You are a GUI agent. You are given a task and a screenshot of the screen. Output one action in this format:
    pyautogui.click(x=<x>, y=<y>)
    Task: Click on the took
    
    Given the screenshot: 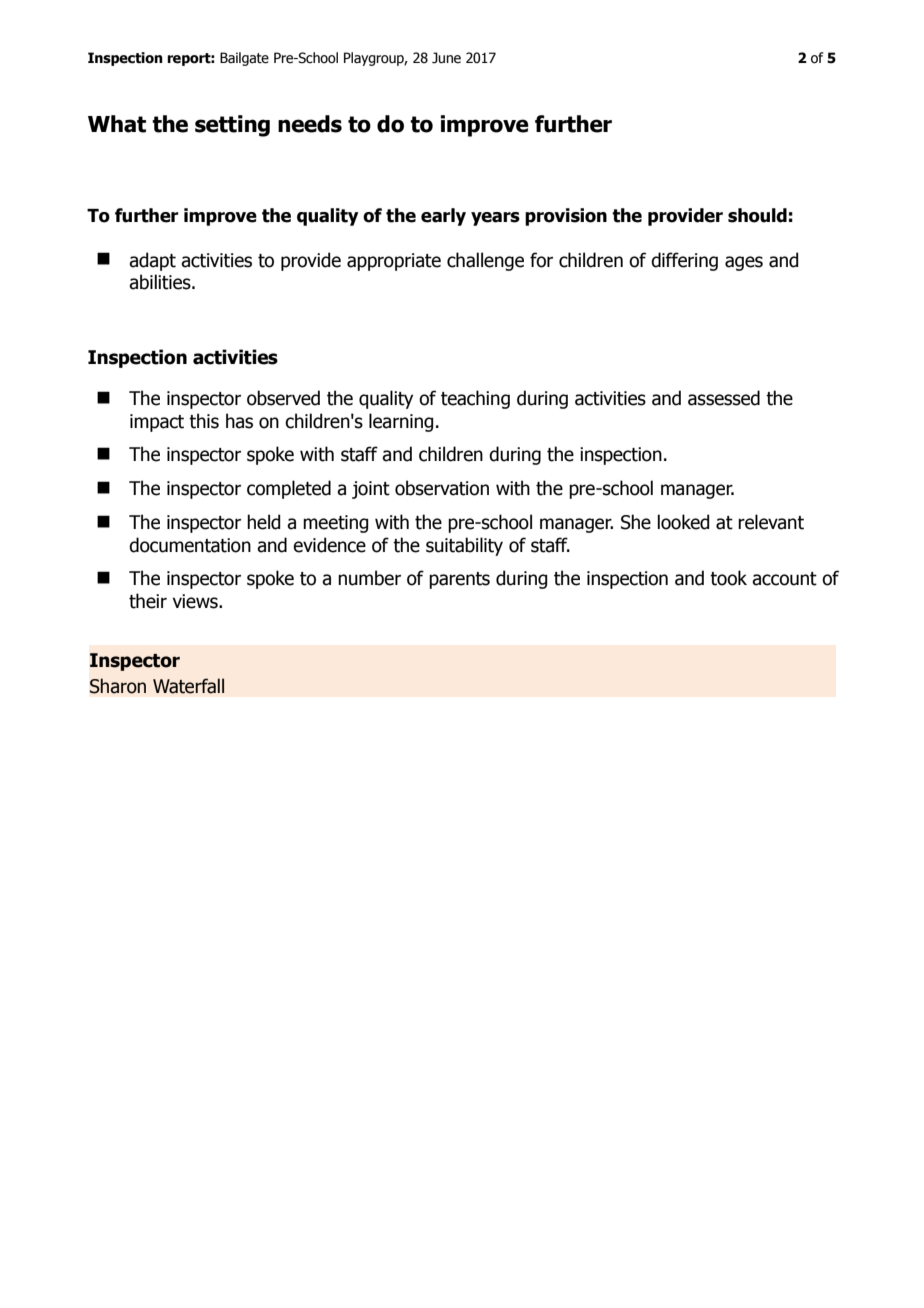 What is the action you would take?
    pyautogui.click(x=728, y=578)
